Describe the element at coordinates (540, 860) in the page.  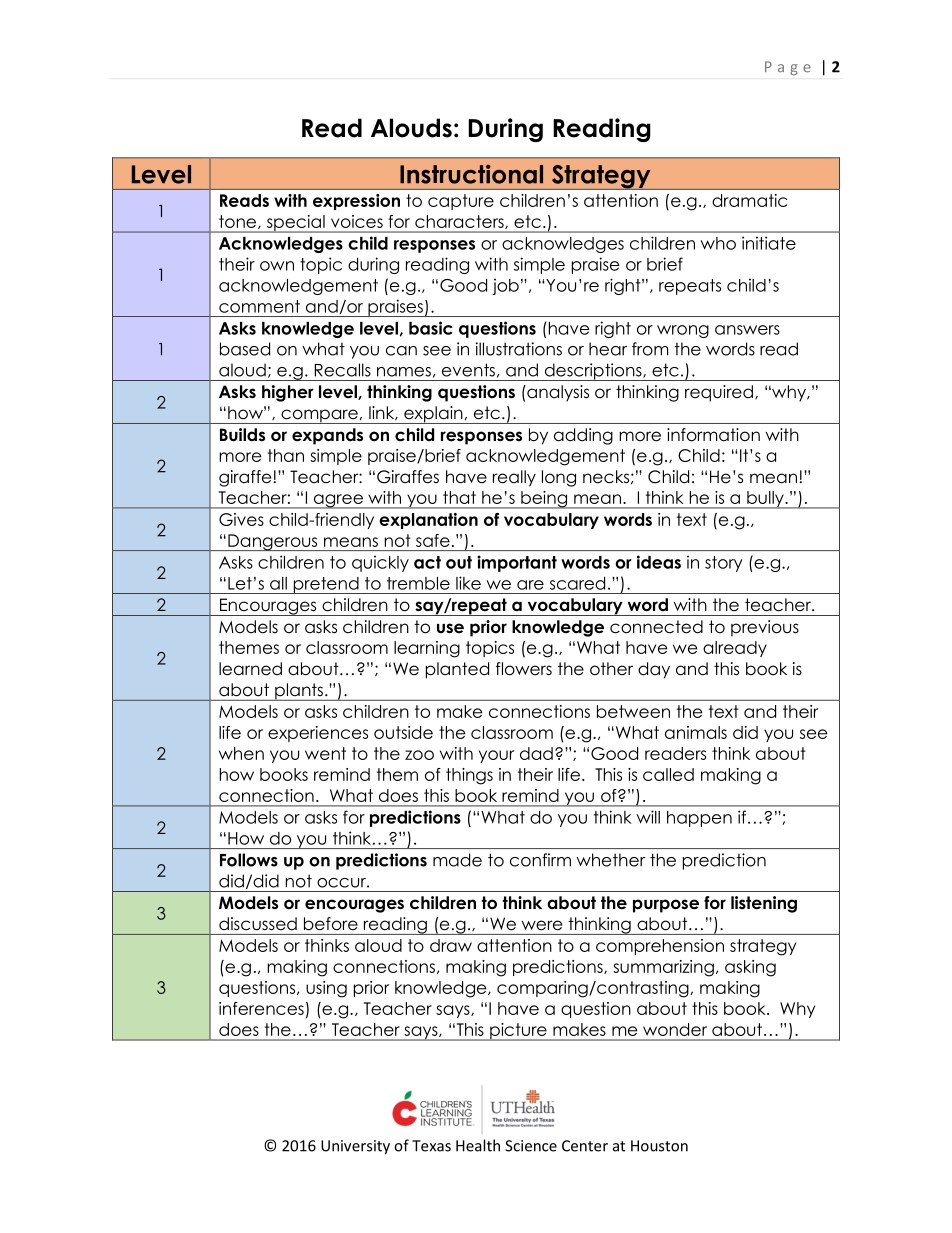
I see `confirm` at that location.
